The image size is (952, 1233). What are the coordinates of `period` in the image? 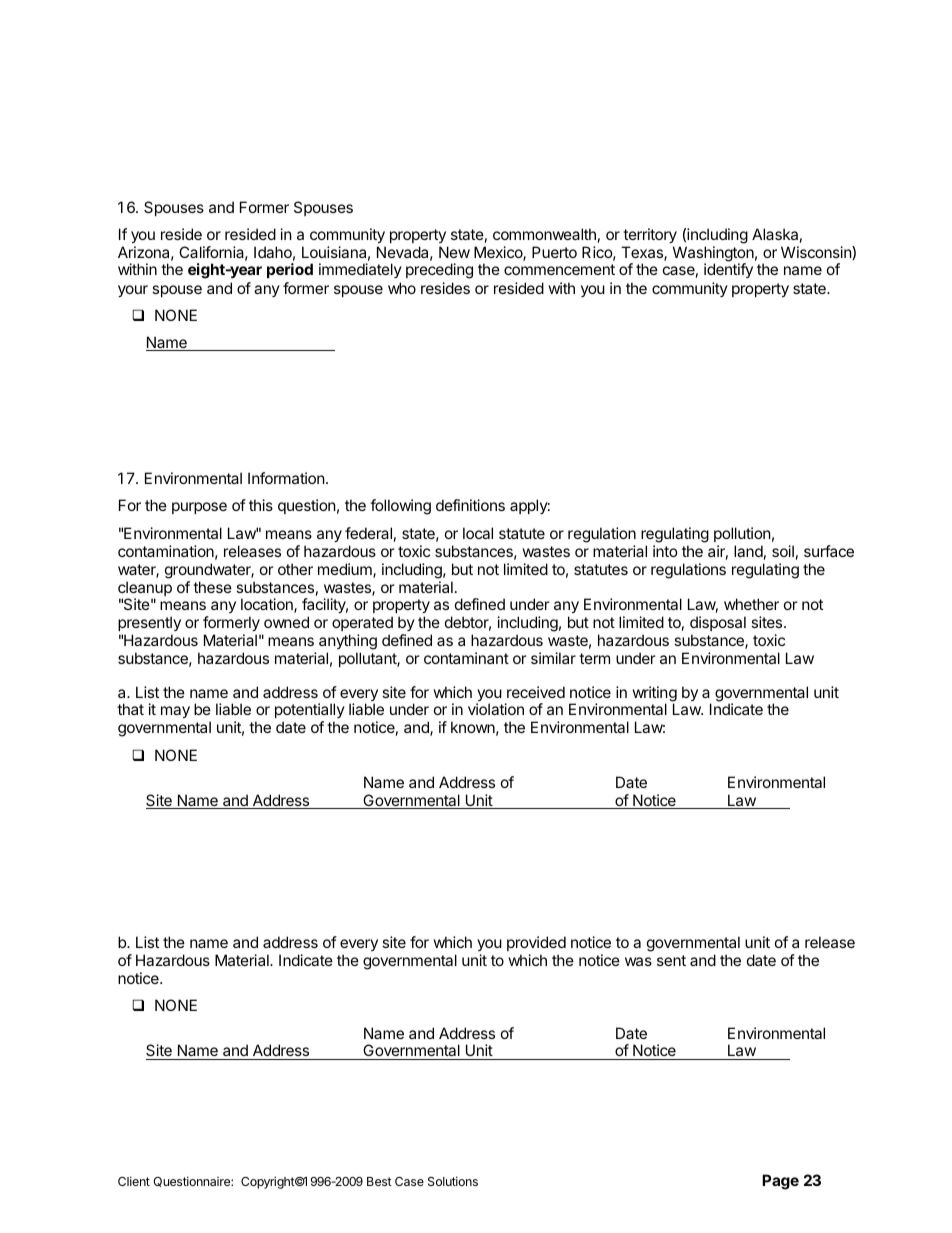 It's located at (290, 270).
